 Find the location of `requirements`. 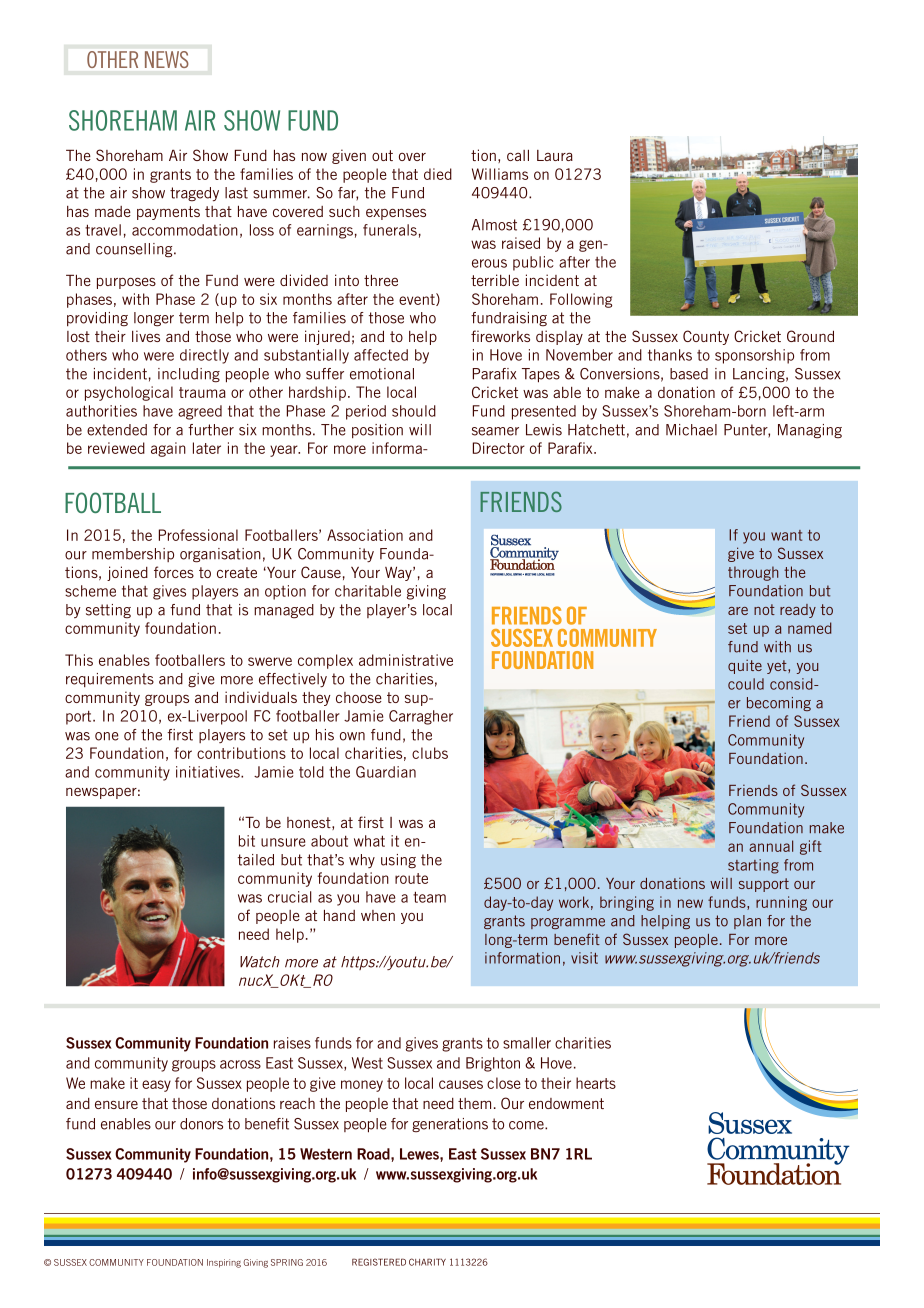

requirements is located at coordinates (110, 680).
